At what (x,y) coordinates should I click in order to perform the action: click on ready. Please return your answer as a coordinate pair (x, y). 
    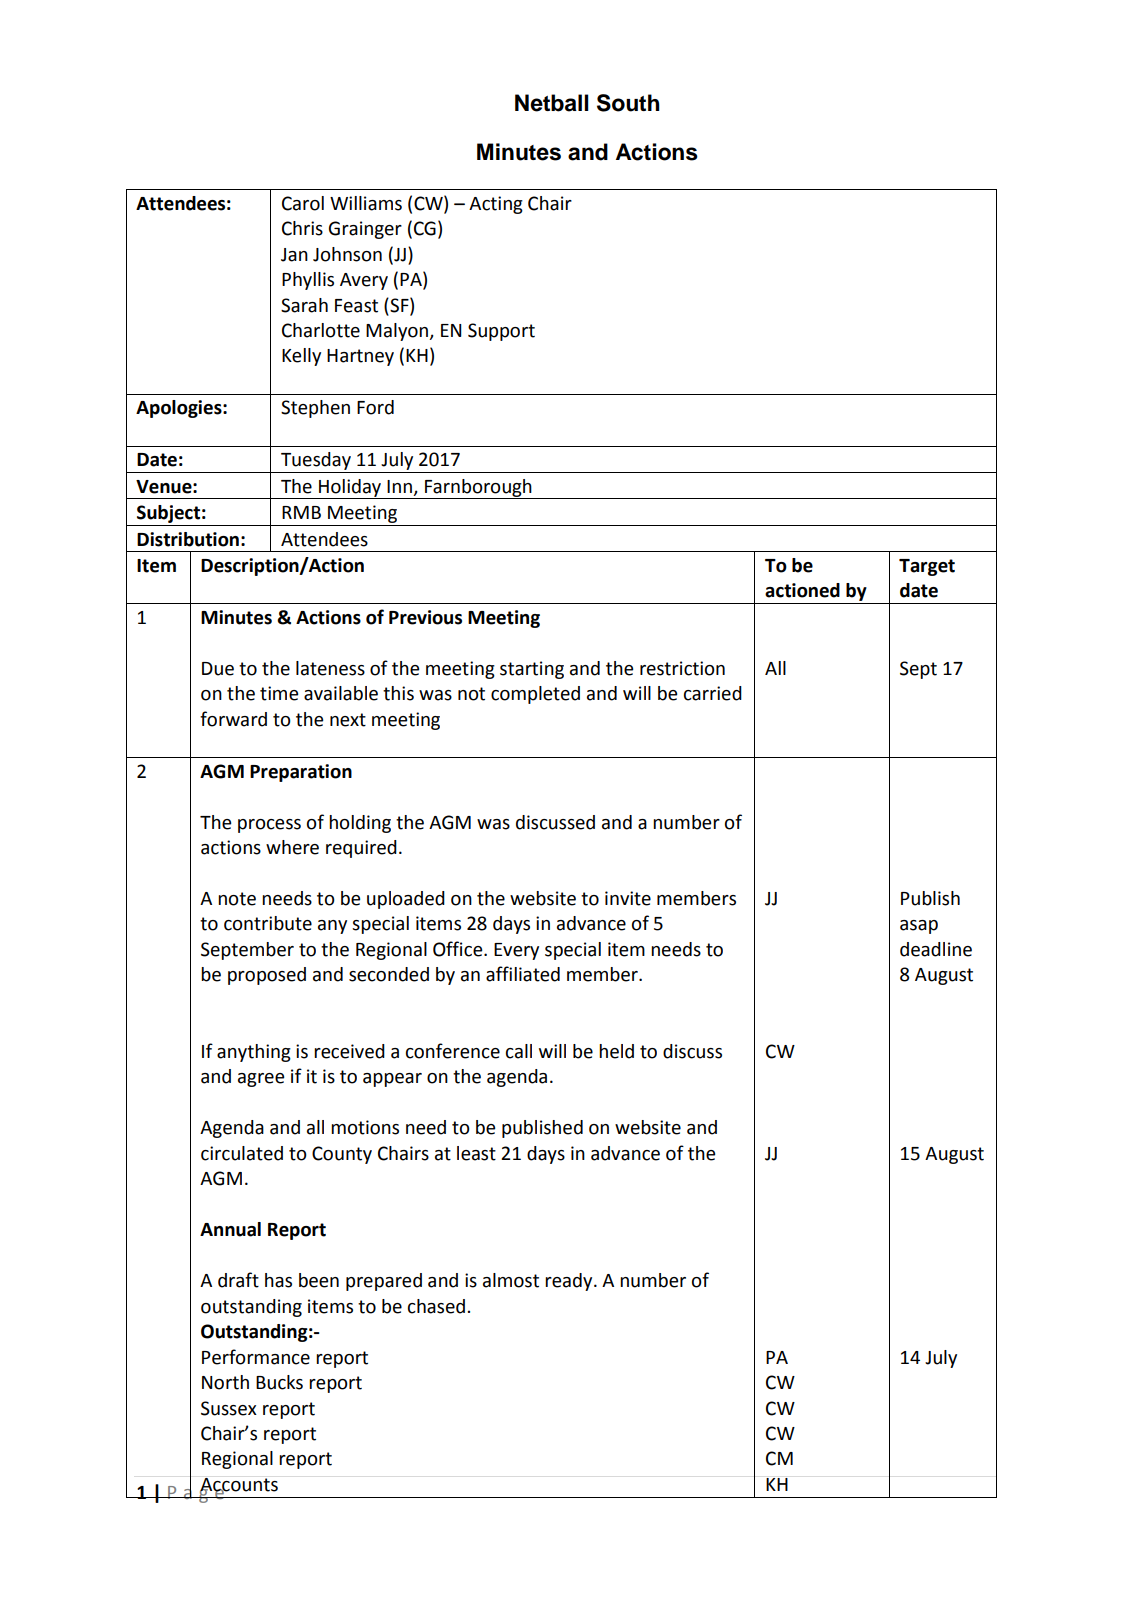
    Looking at the image, I should click on (570, 1282).
